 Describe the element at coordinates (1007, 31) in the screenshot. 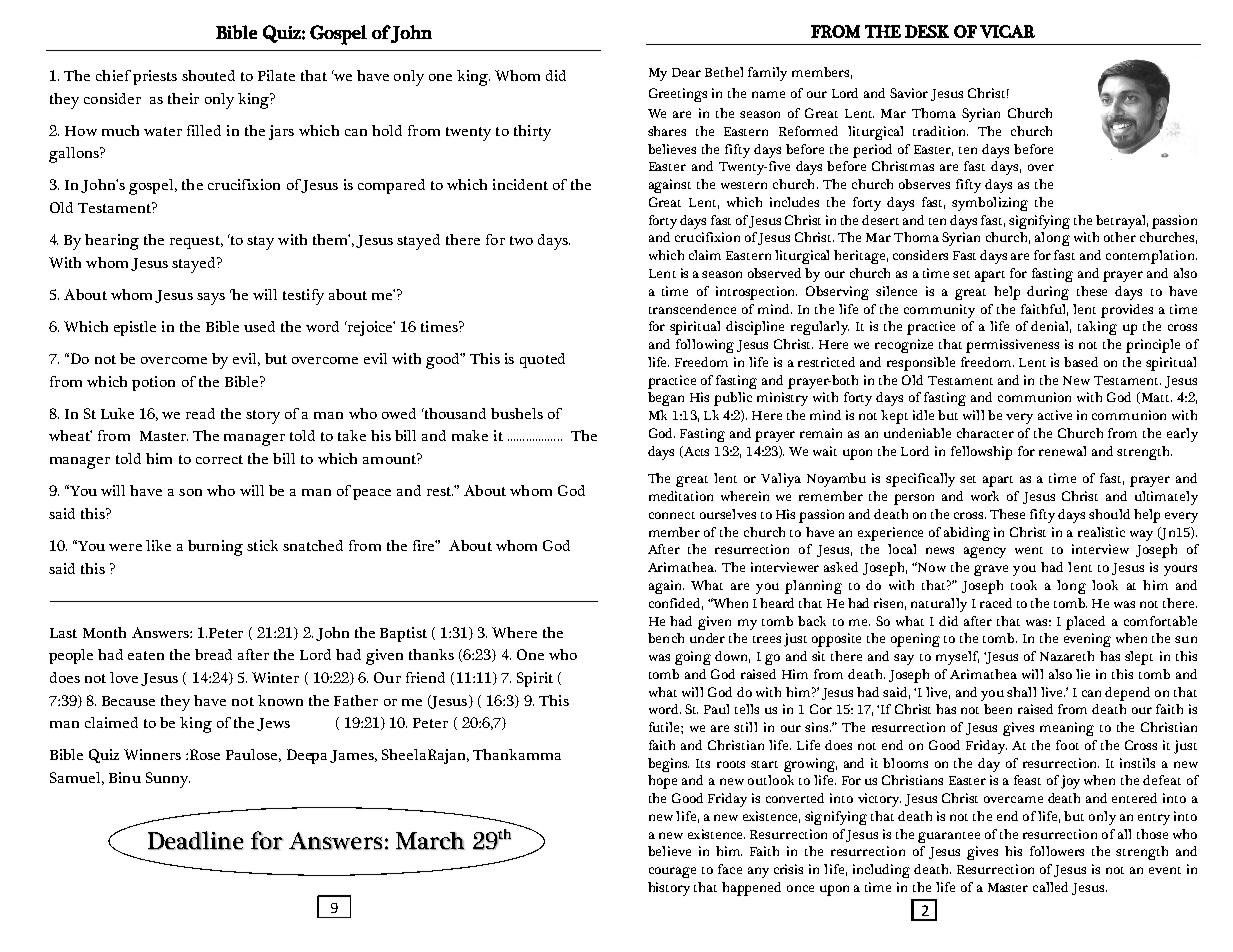

I see `VICAR` at that location.
